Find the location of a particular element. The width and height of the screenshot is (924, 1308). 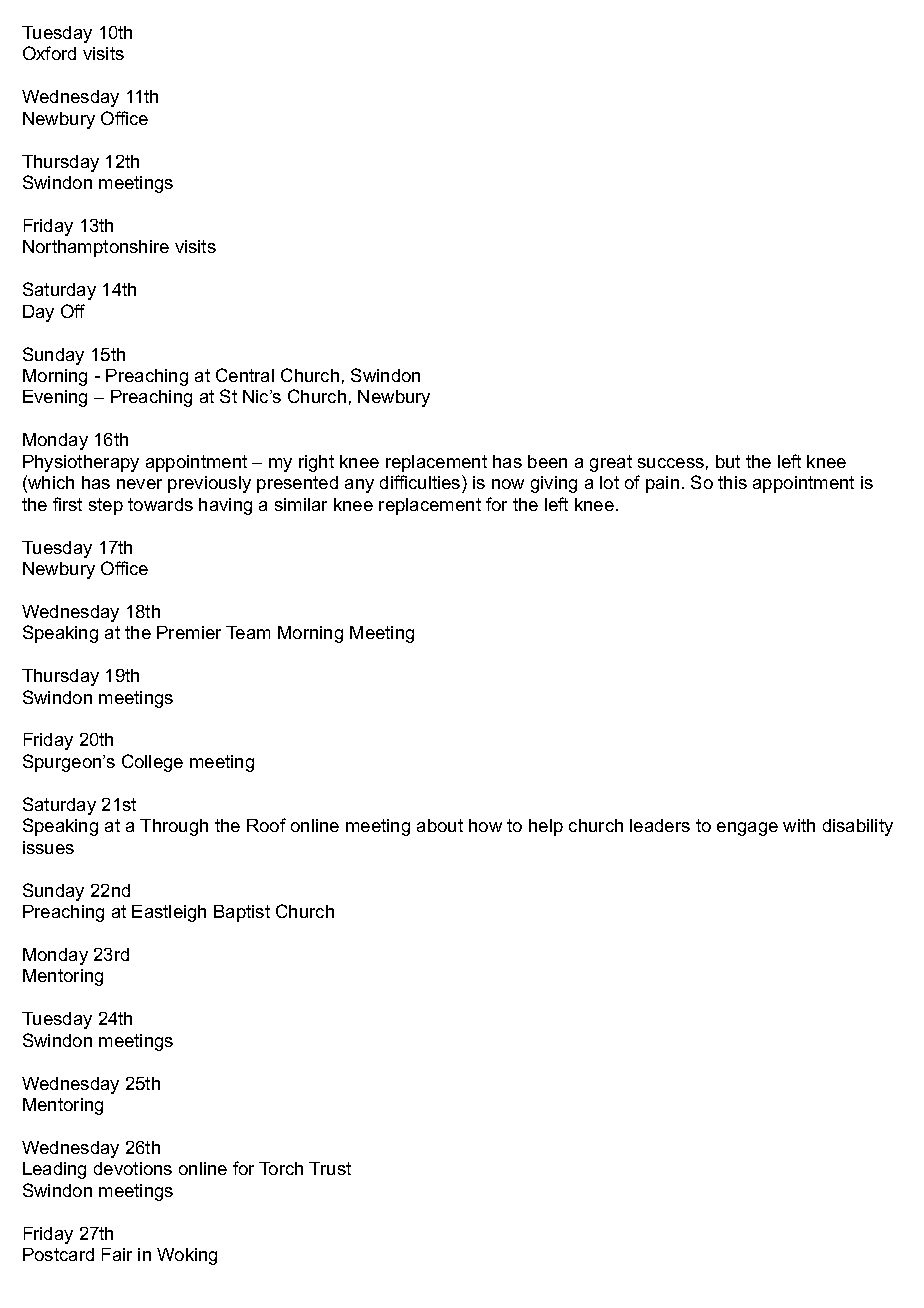

never is located at coordinates (139, 484).
